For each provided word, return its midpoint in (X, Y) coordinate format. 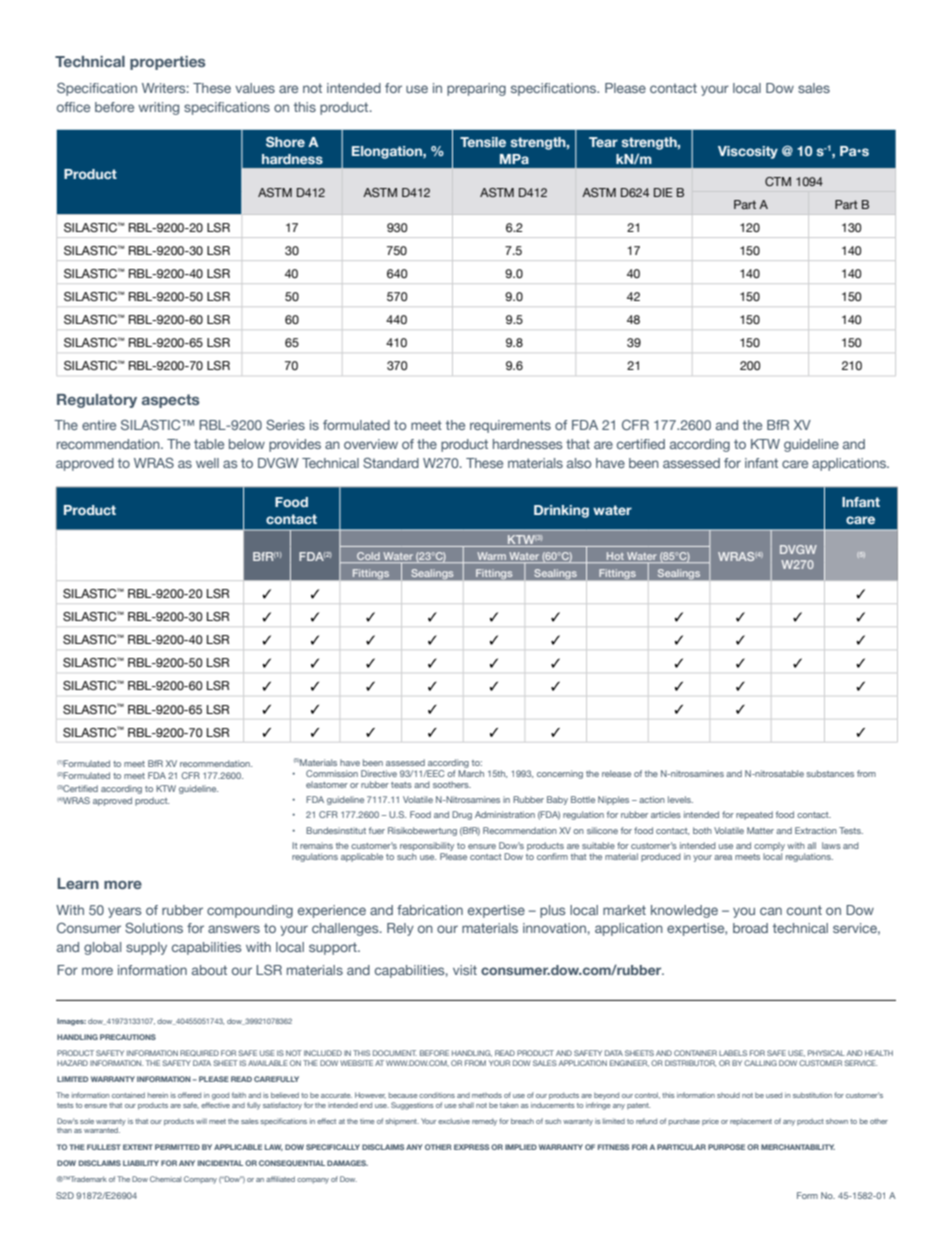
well (207, 463)
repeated (754, 815)
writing (158, 108)
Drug (462, 815)
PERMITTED (177, 1147)
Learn (78, 883)
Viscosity (748, 152)
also (579, 463)
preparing (476, 89)
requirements (510, 426)
